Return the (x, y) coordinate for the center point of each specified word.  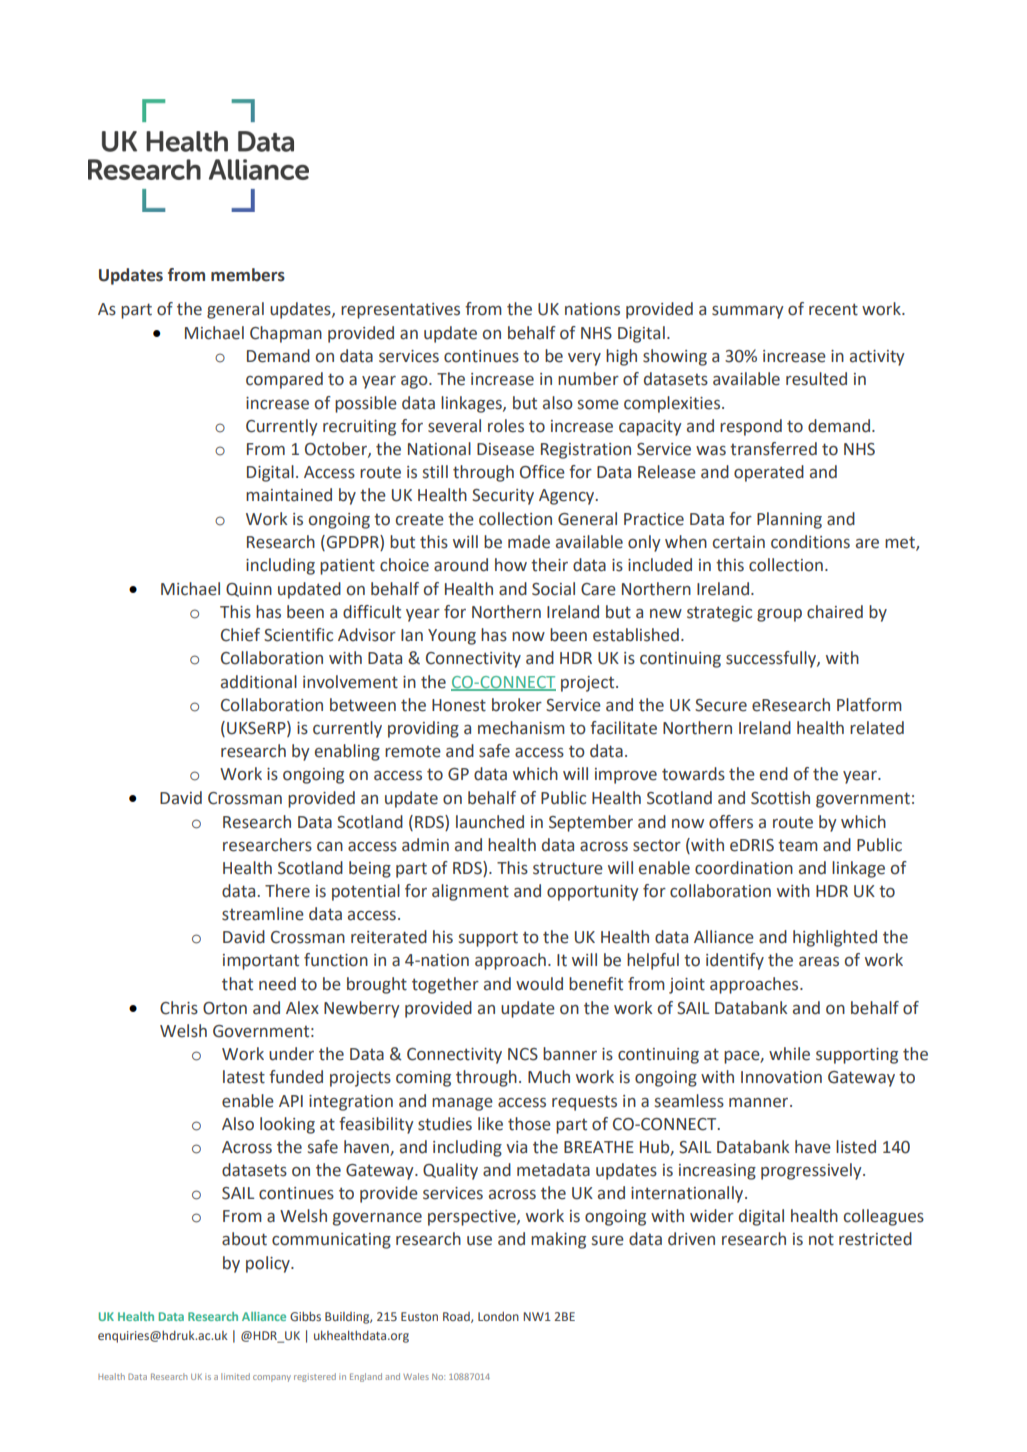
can (330, 847)
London (498, 1316)
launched (490, 822)
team (798, 846)
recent (833, 309)
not (821, 1239)
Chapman (286, 334)
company (272, 1378)
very (584, 359)
